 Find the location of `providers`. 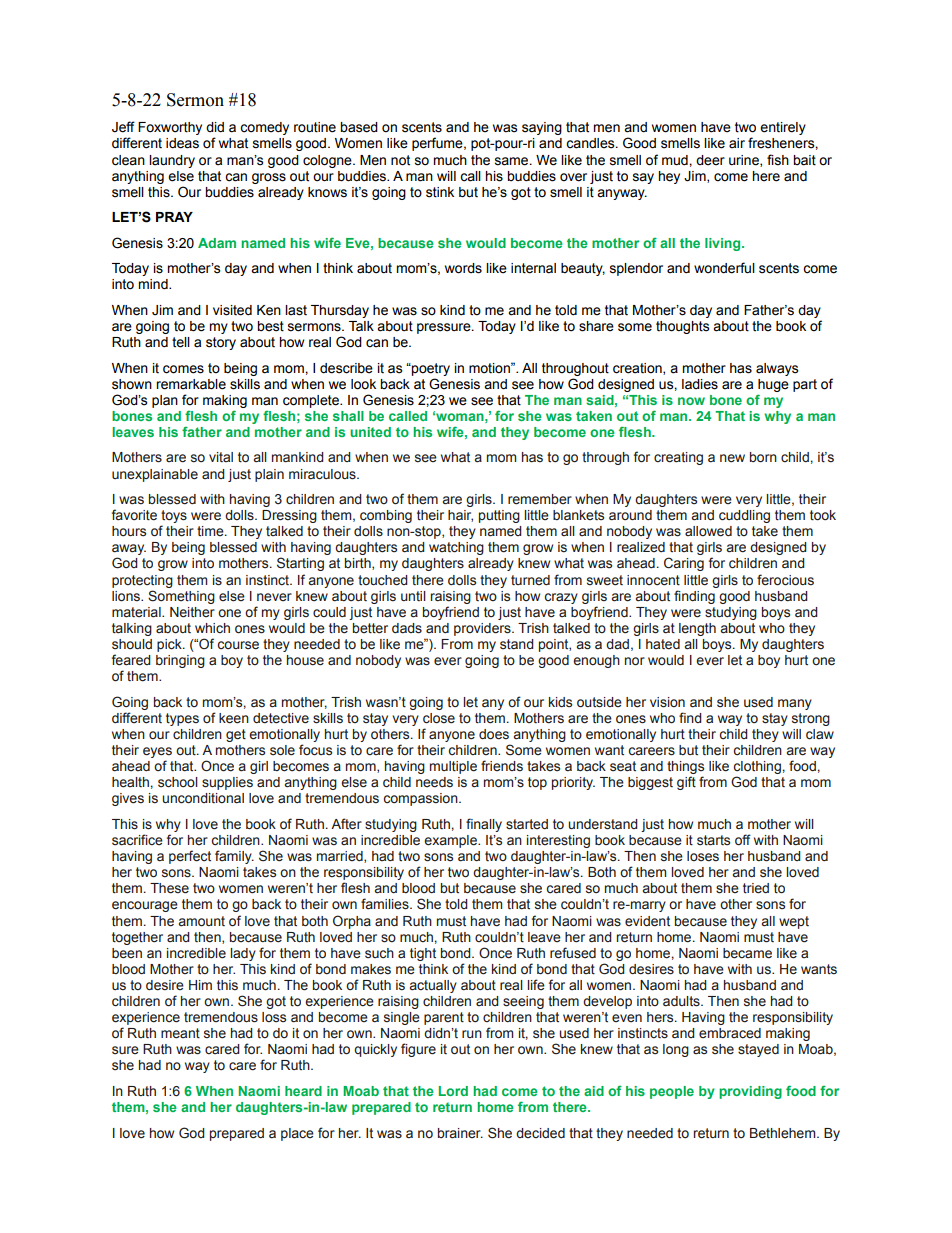

providers is located at coordinates (483, 629).
